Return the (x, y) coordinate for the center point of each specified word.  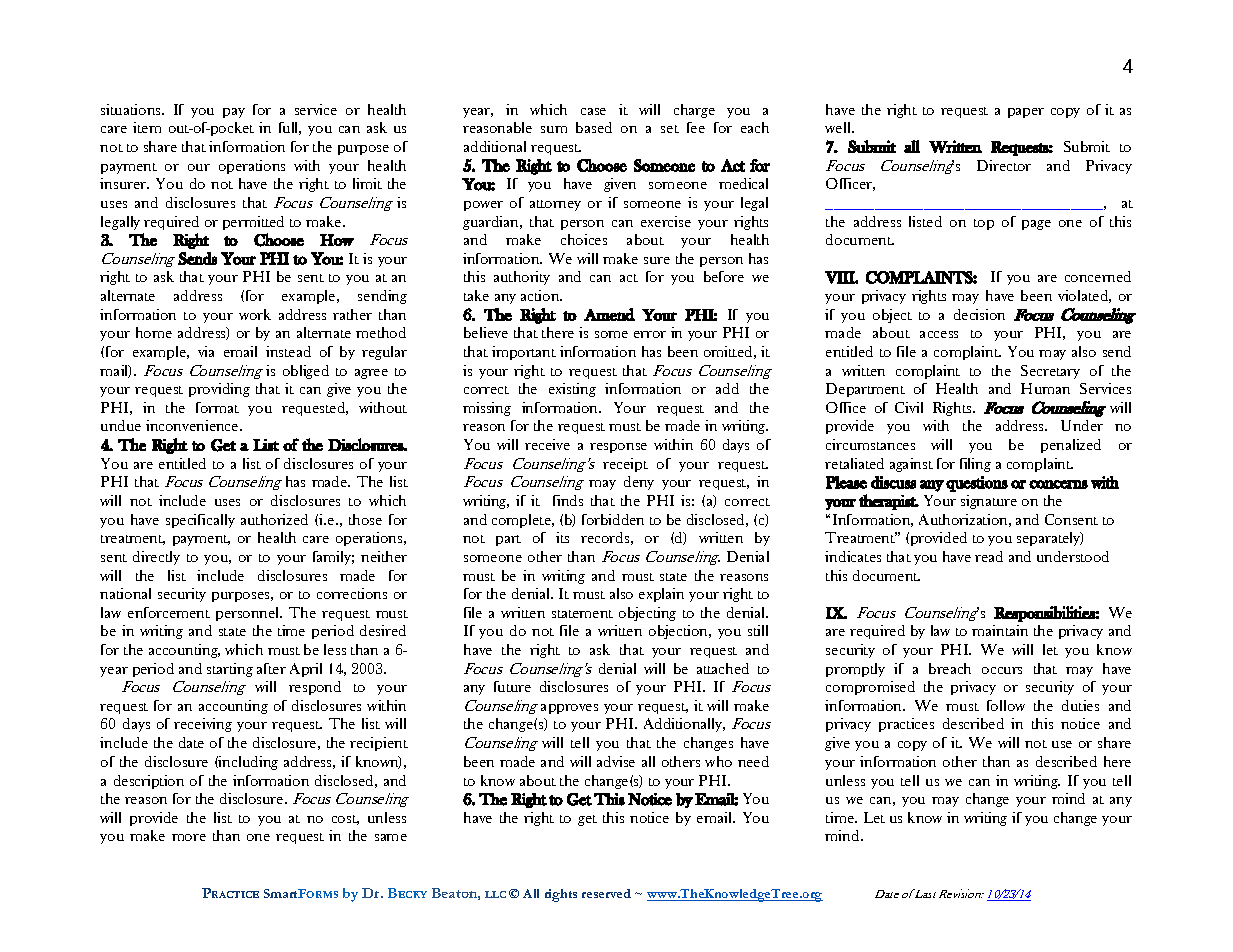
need (753, 761)
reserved (606, 893)
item (147, 127)
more (189, 837)
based (594, 127)
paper (1026, 113)
